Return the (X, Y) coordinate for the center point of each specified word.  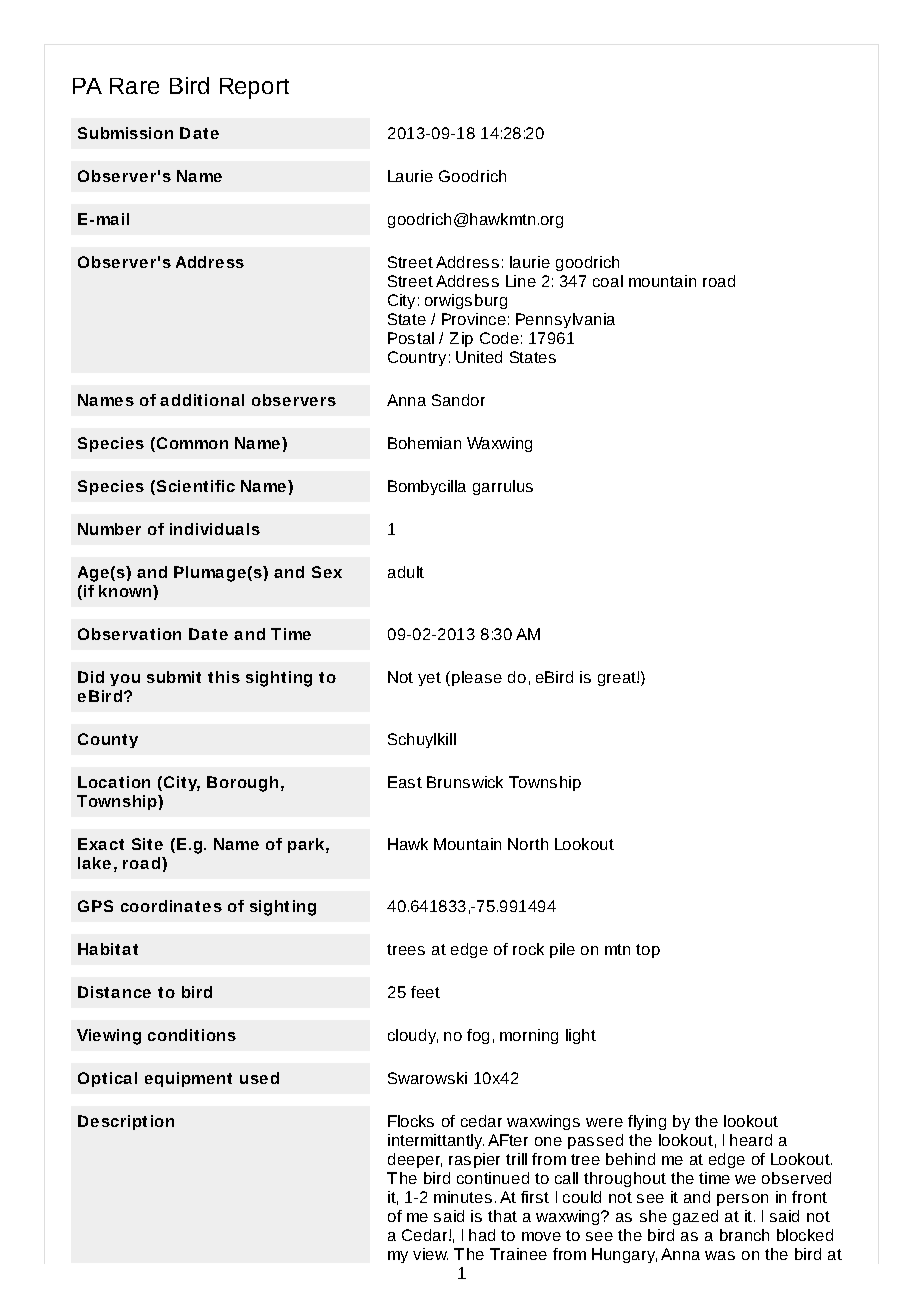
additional (202, 400)
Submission (125, 133)
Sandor (458, 400)
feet (425, 992)
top (648, 951)
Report (254, 88)
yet (429, 679)
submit (174, 677)
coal (608, 281)
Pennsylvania (565, 320)
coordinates (171, 906)
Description (126, 1122)
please (477, 678)
